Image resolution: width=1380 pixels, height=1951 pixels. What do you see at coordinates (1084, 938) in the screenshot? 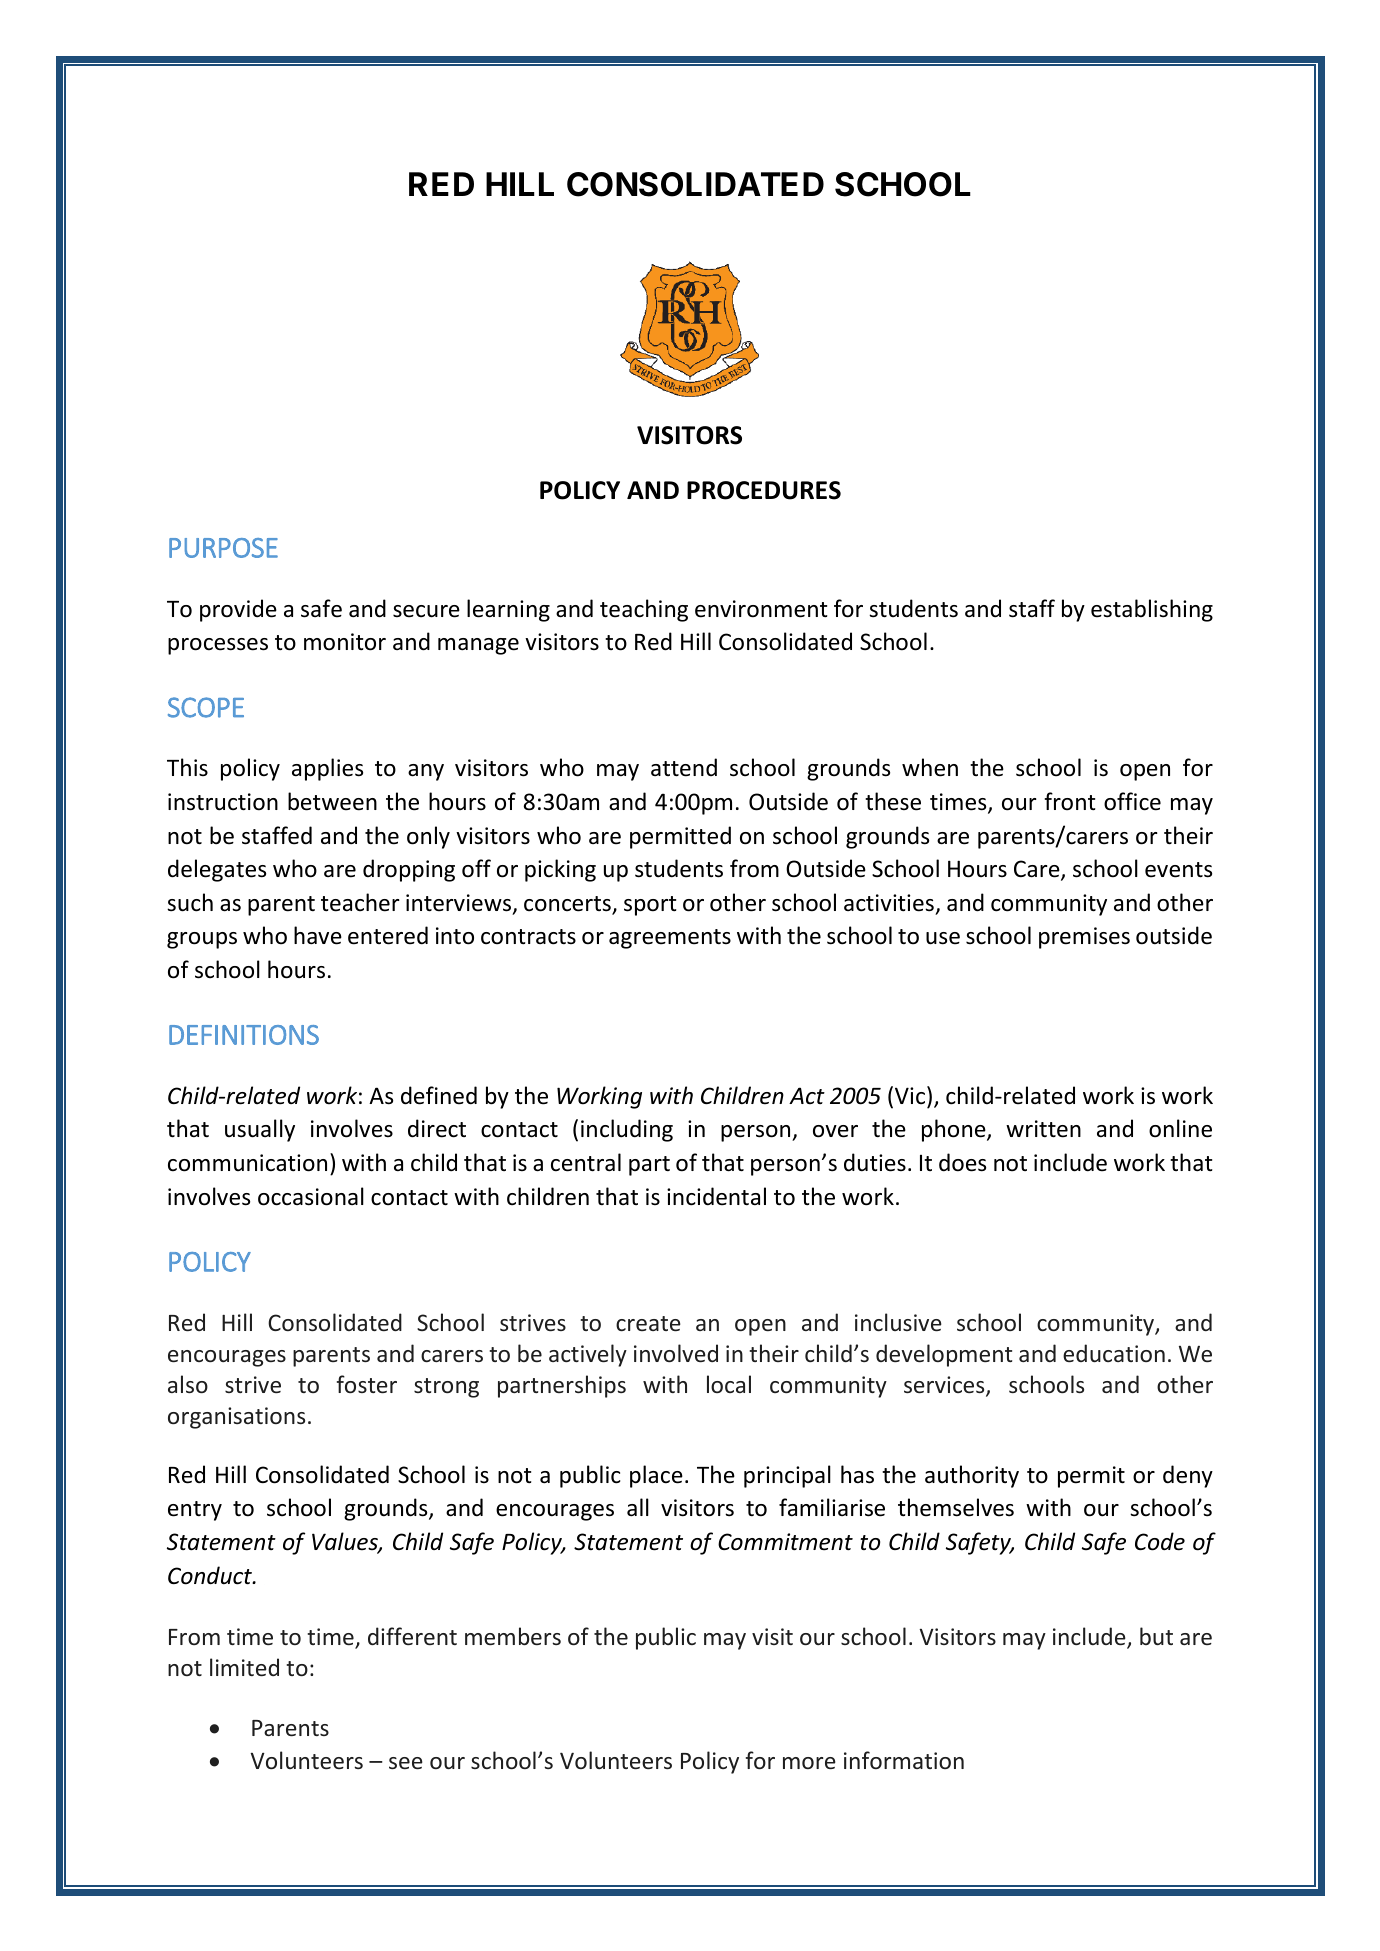
I see `premises` at bounding box center [1084, 938].
